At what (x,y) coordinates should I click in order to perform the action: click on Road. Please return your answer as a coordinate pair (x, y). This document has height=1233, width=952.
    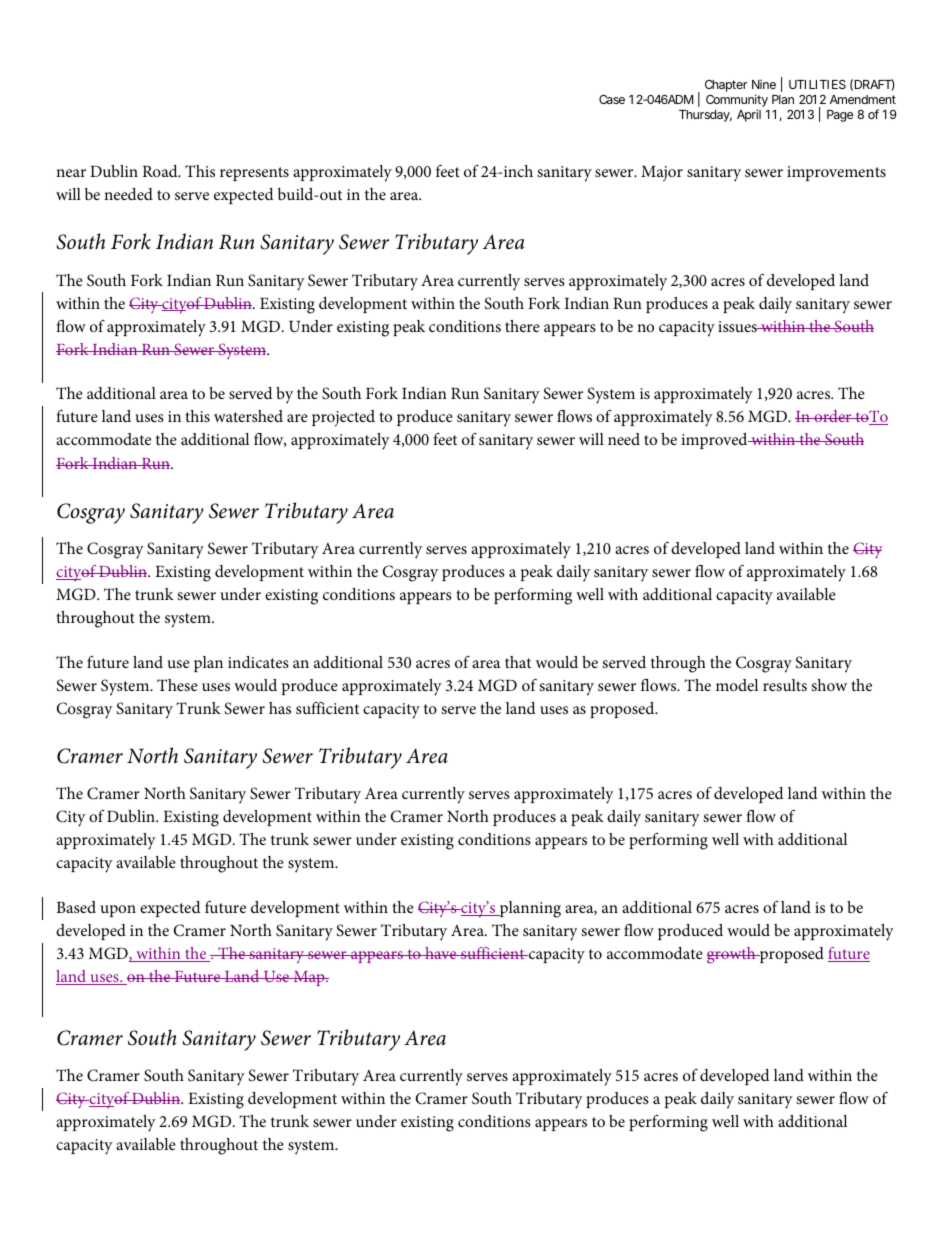
    Looking at the image, I should click on (161, 171).
